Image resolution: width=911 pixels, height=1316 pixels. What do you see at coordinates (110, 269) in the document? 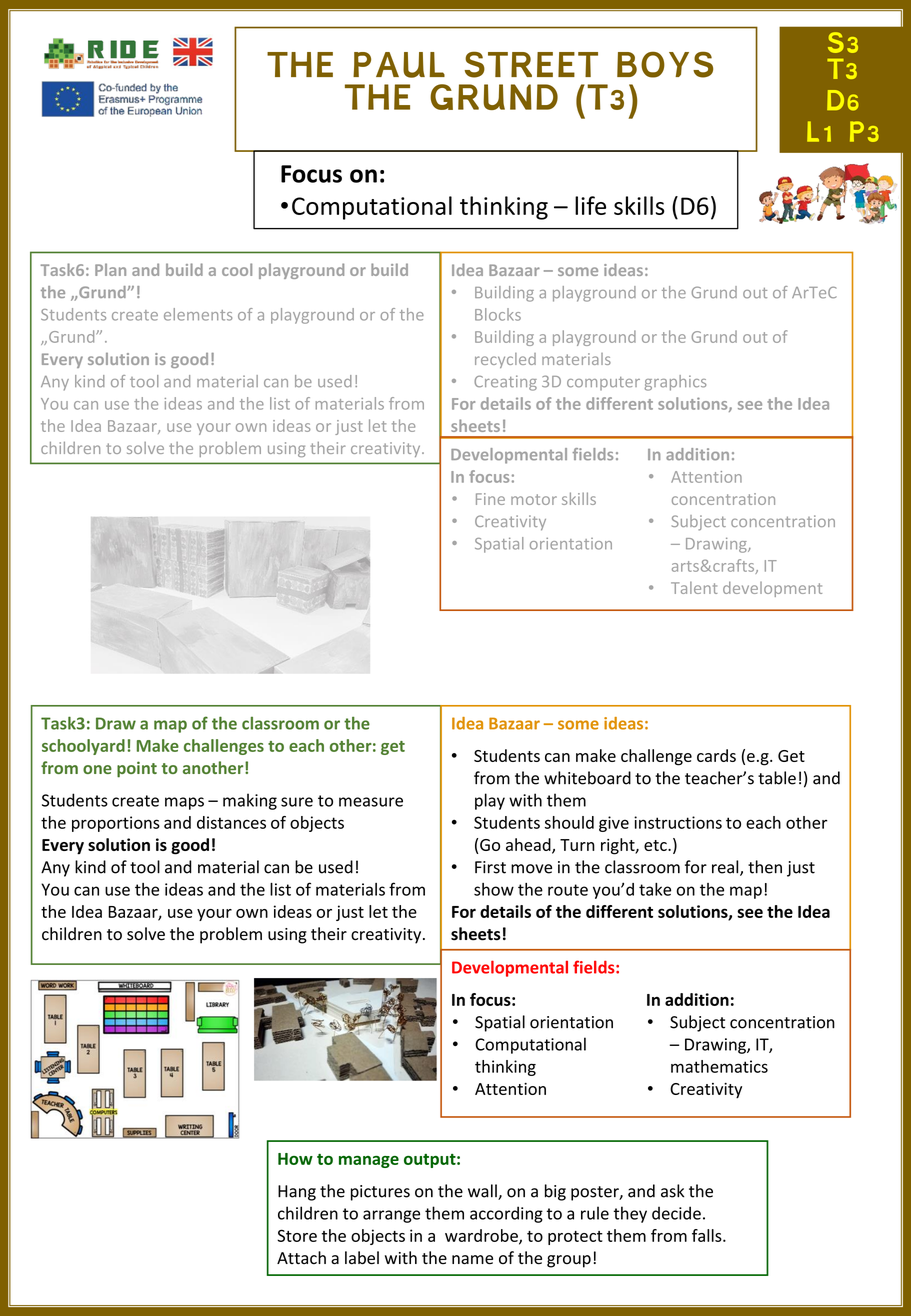
I see `Plan` at bounding box center [110, 269].
